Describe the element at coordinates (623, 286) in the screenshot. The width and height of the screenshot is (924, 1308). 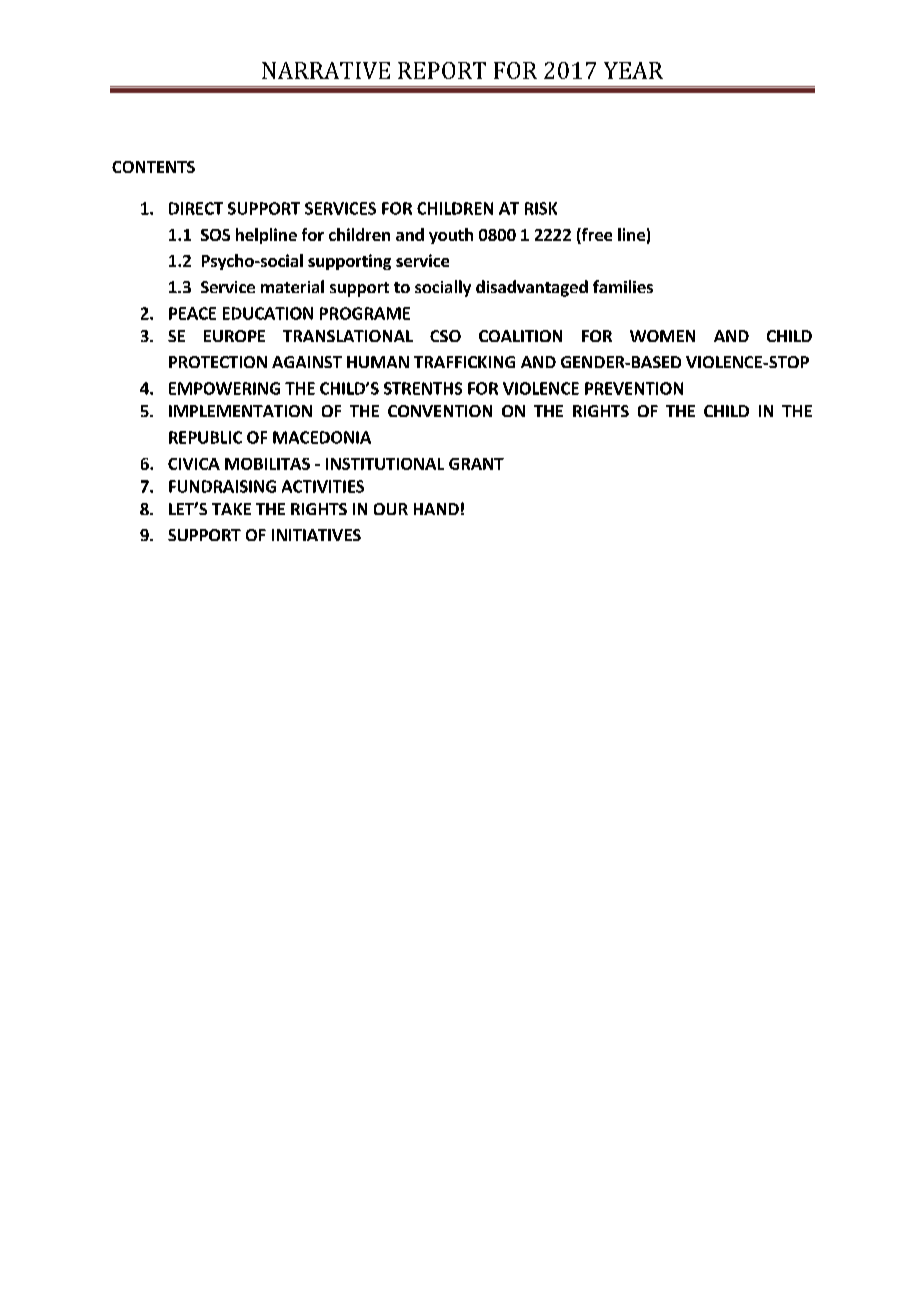
I see `families` at that location.
